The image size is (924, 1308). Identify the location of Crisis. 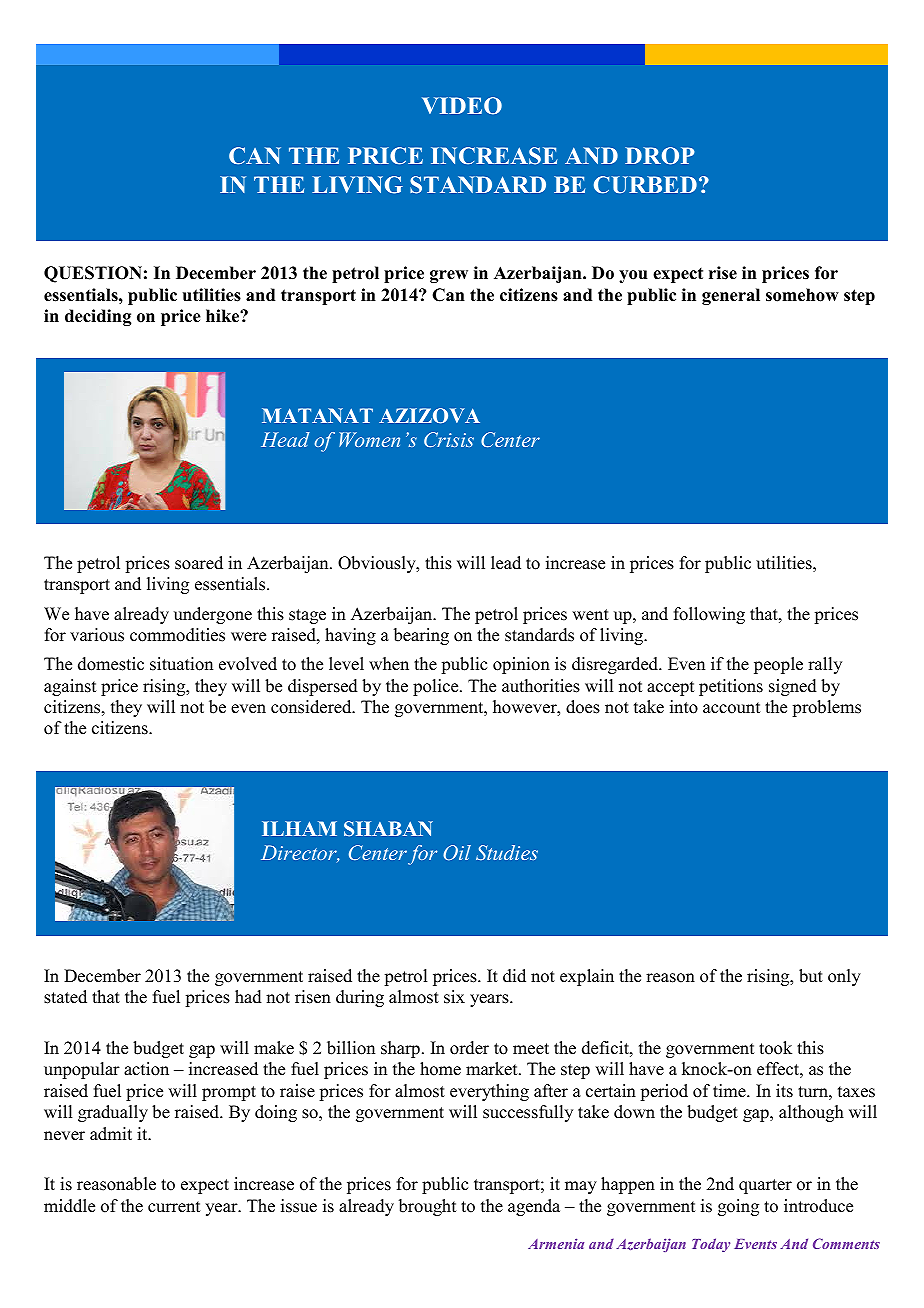
(449, 439).
